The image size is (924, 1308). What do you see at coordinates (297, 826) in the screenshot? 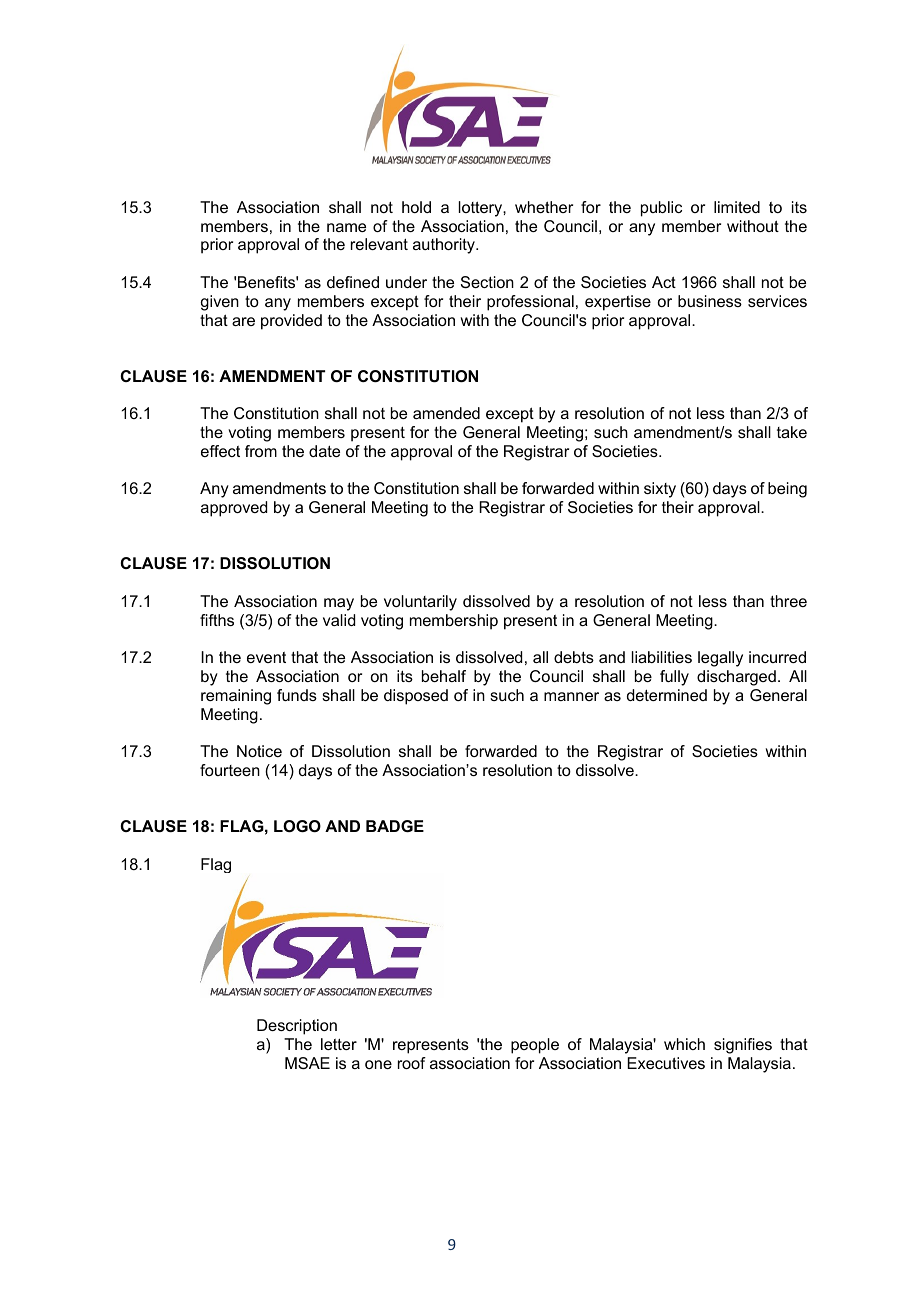
I see `LOGO` at bounding box center [297, 826].
